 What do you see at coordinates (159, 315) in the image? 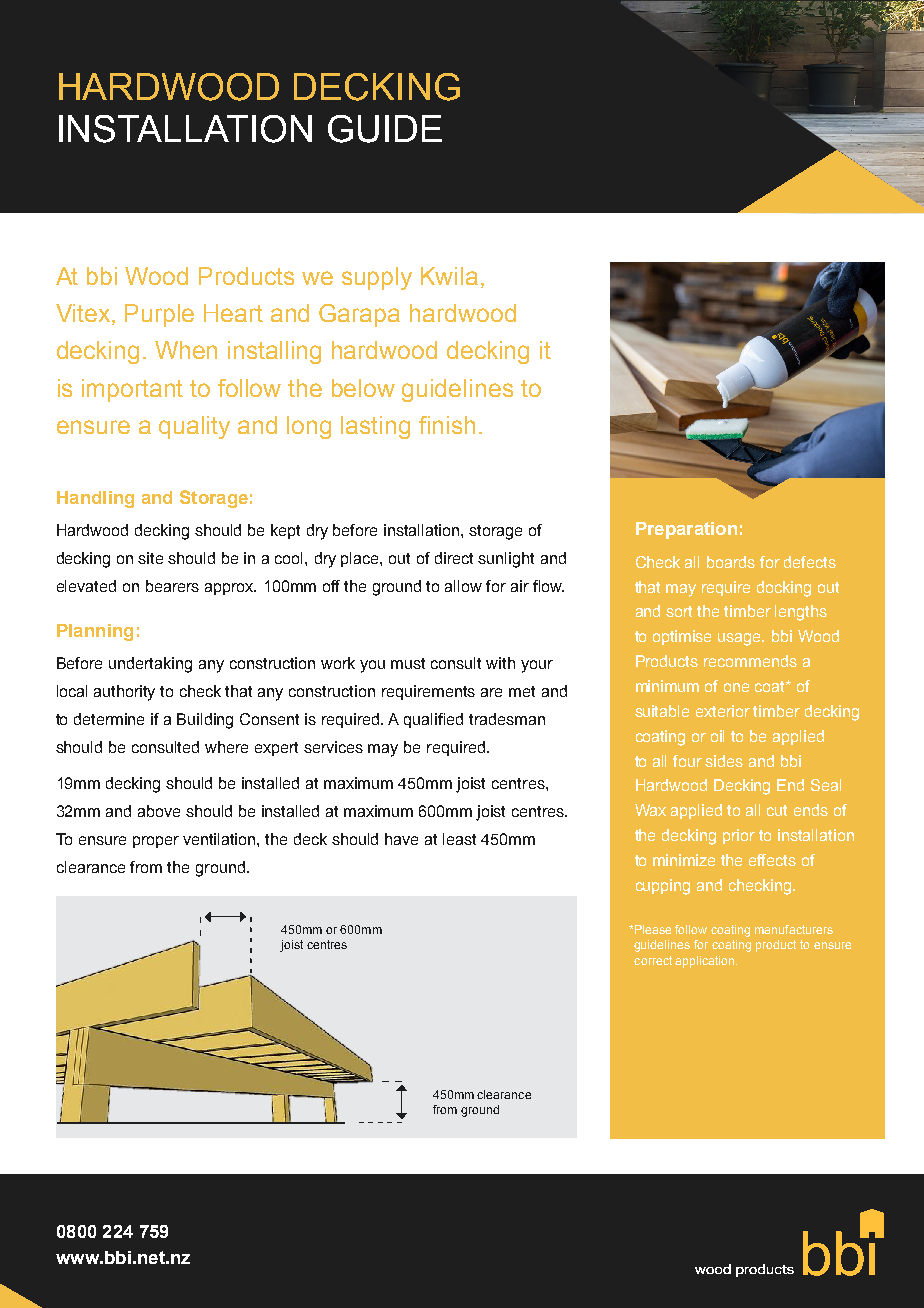
I see `Purple` at bounding box center [159, 315].
